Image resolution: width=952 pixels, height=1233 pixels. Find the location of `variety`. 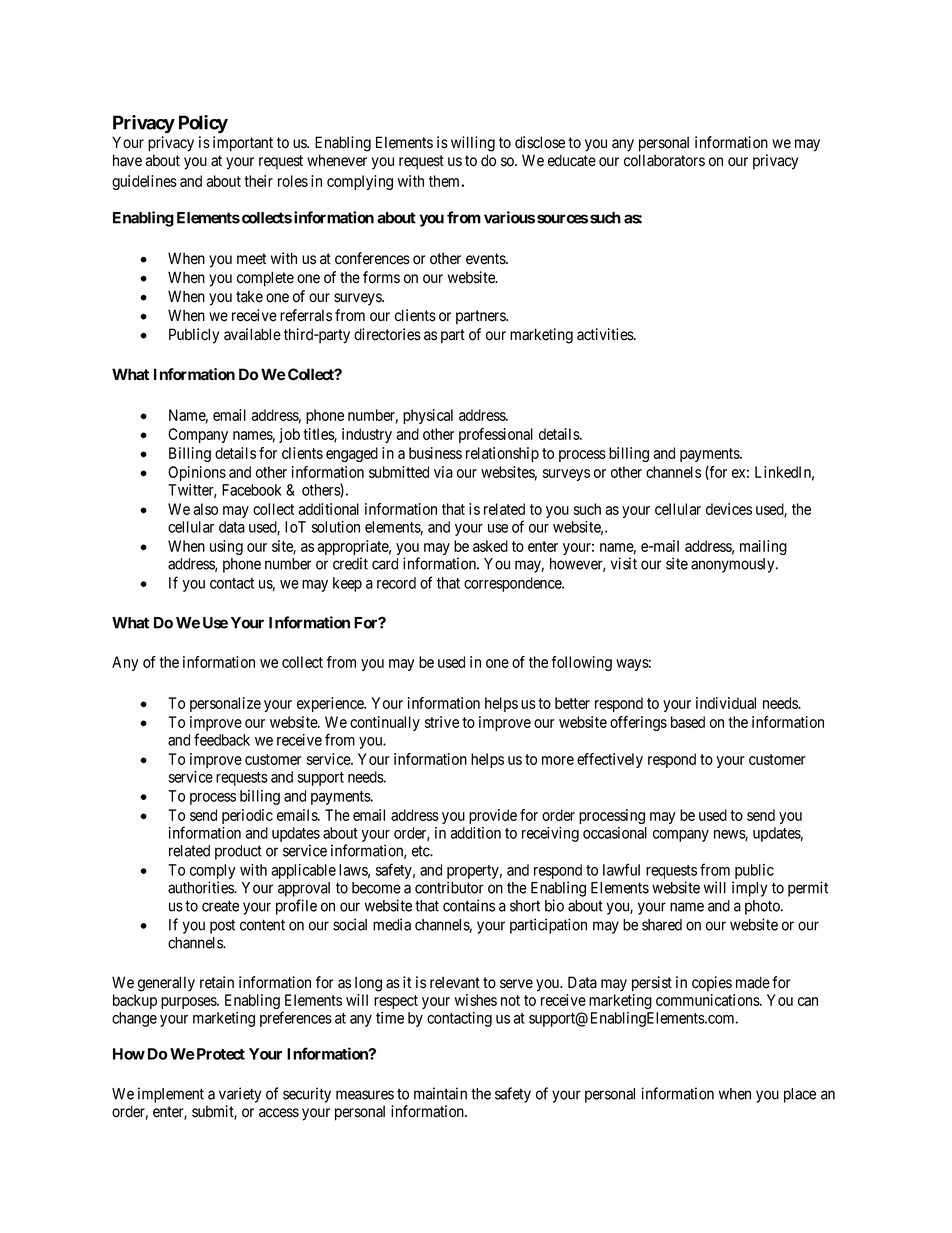

variety is located at coordinates (240, 1095).
